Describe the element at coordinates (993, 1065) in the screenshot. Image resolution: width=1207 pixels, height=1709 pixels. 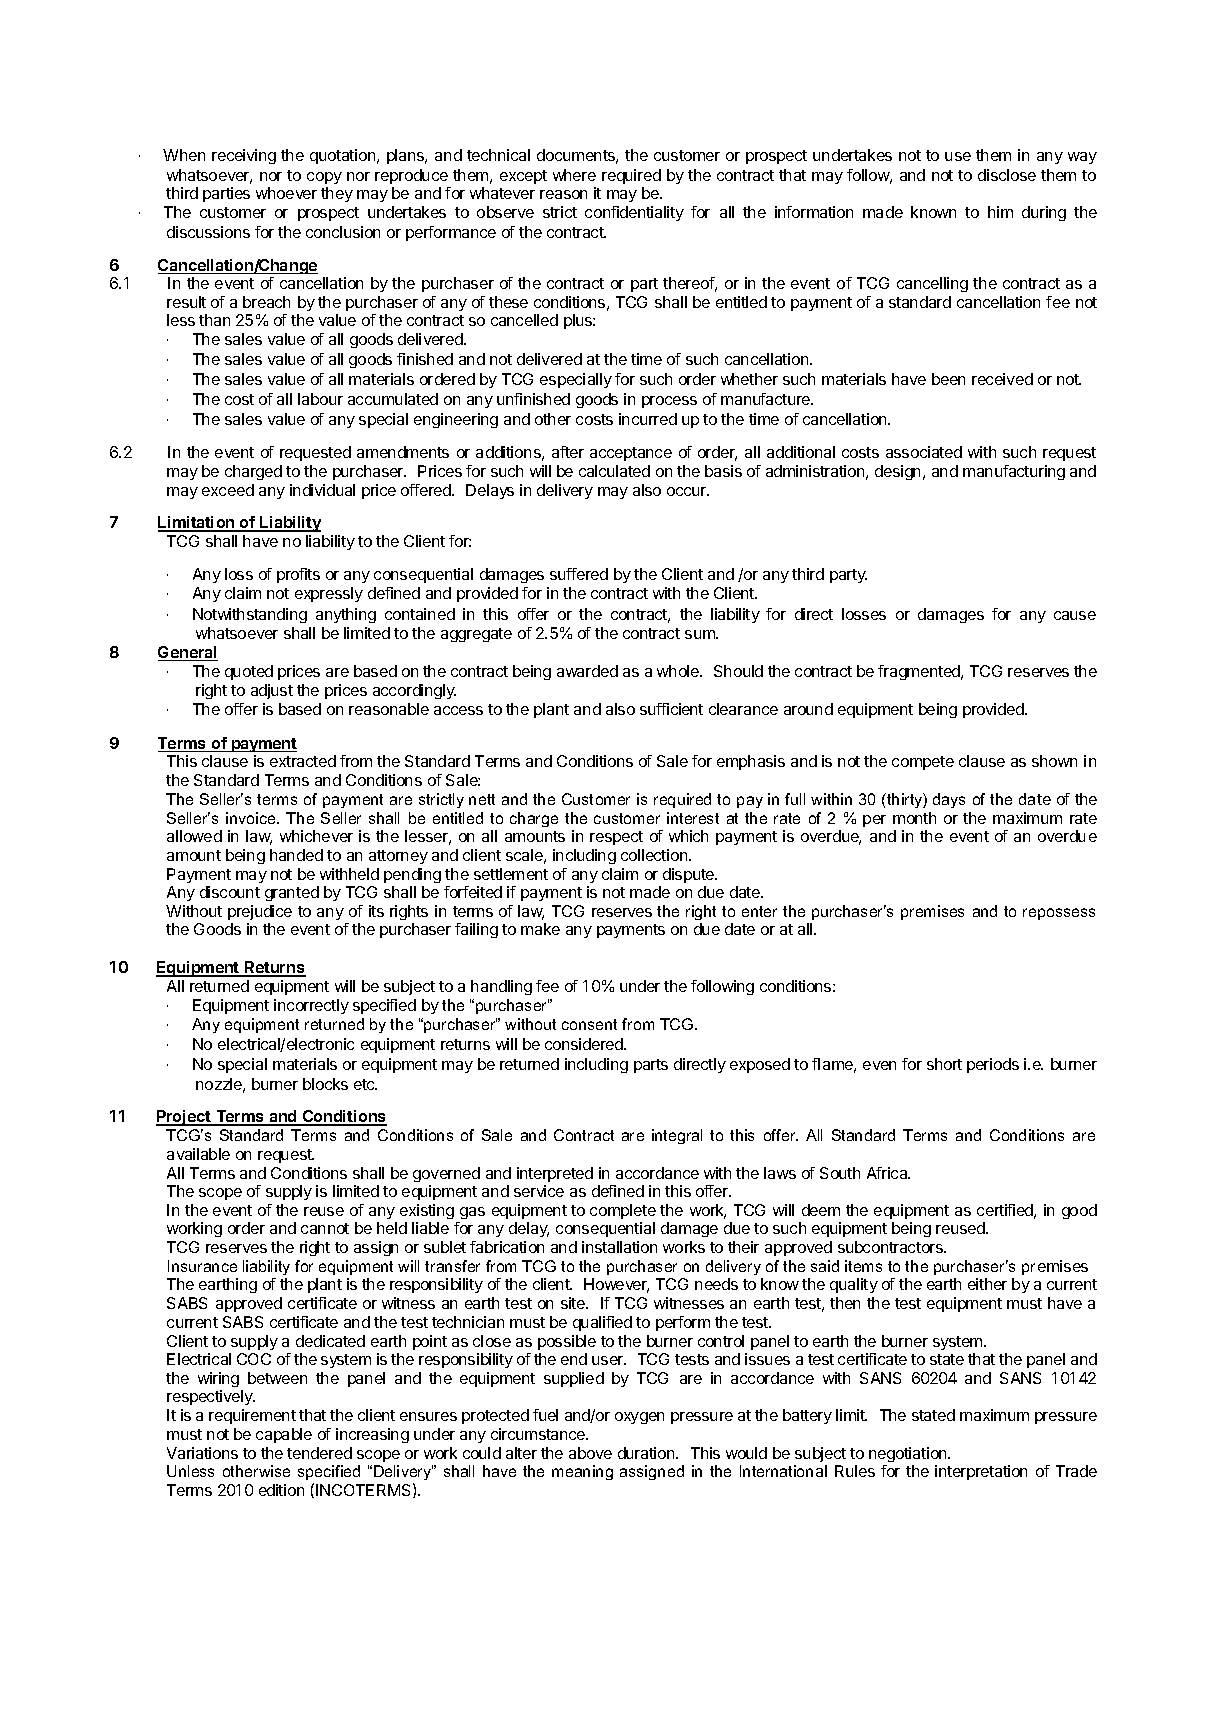
I see `periods` at that location.
